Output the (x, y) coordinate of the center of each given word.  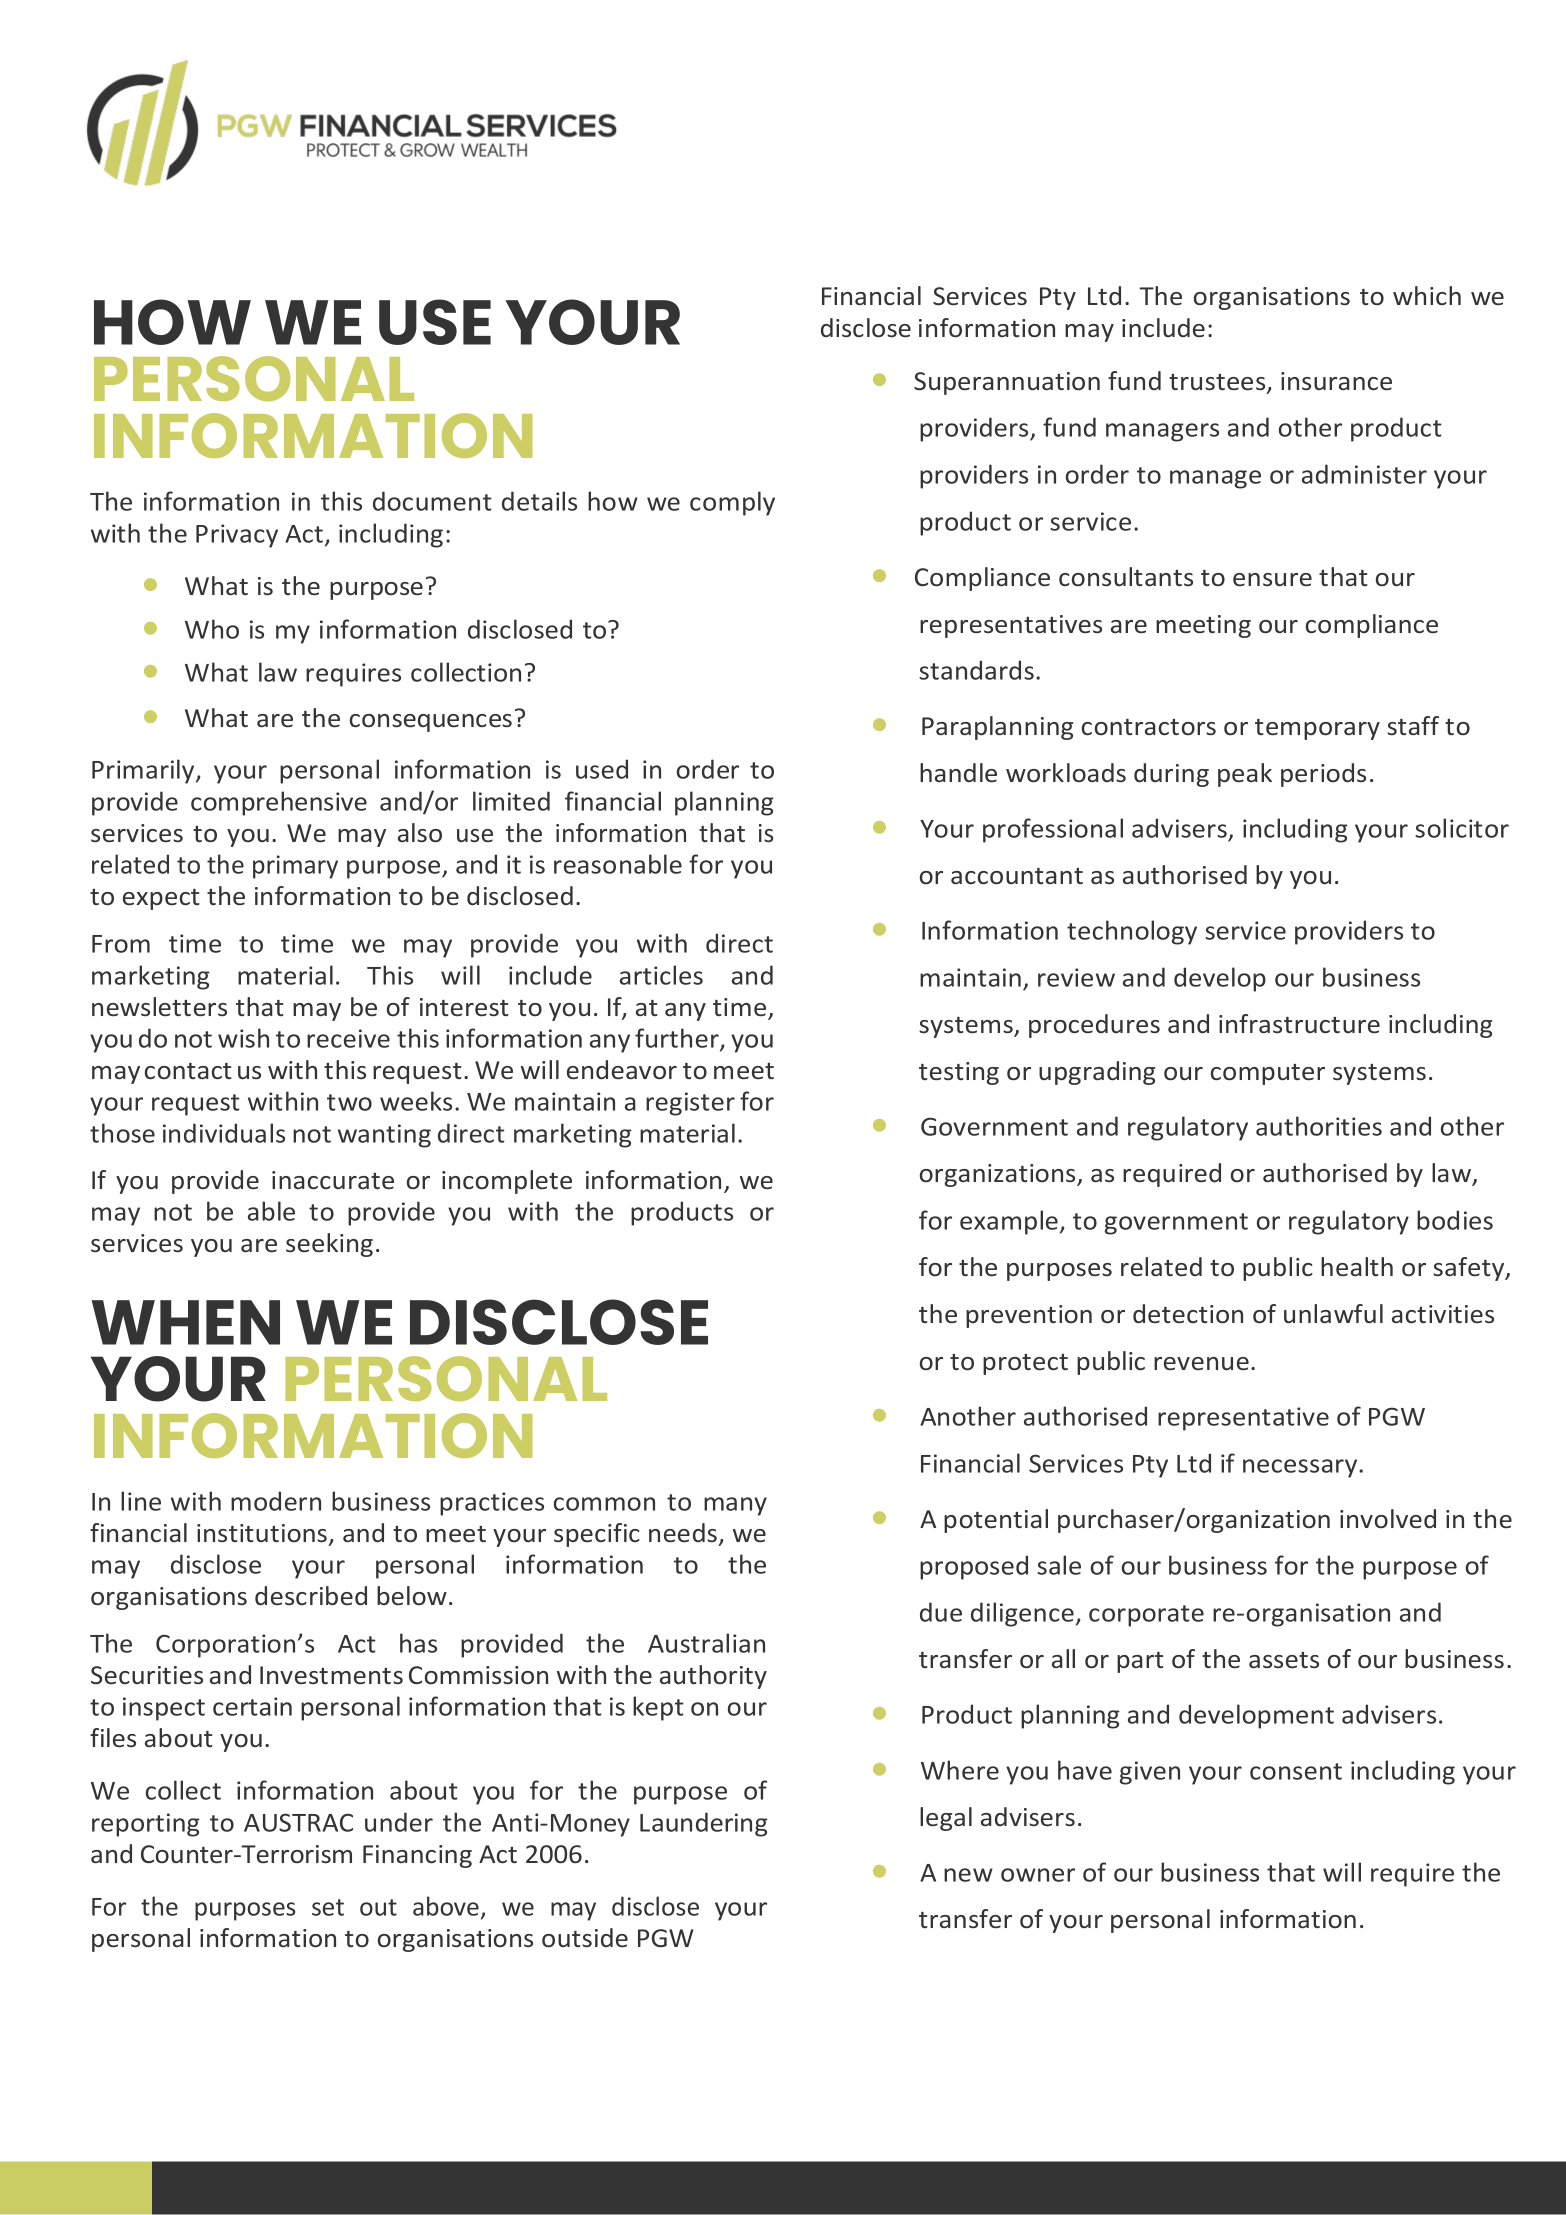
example (1009, 1222)
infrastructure (1299, 1023)
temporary (1317, 729)
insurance (1336, 381)
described (311, 1596)
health (1357, 1266)
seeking (329, 1245)
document (432, 501)
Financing (417, 1856)
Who (212, 629)
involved (1388, 1519)
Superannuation (1007, 383)
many (735, 1506)
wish (243, 1038)
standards (976, 670)
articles (661, 975)
